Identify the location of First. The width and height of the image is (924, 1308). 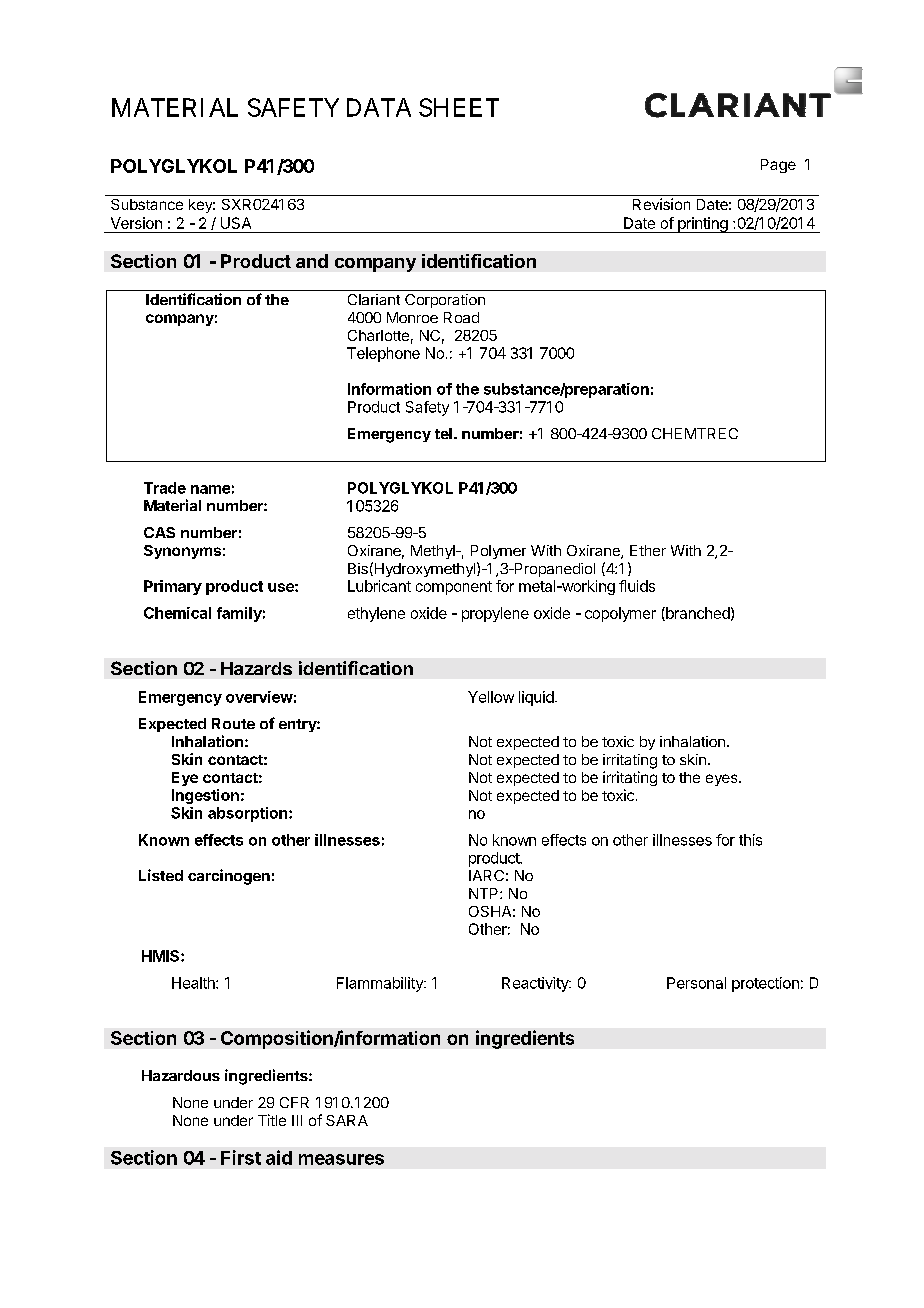
(241, 1157).
